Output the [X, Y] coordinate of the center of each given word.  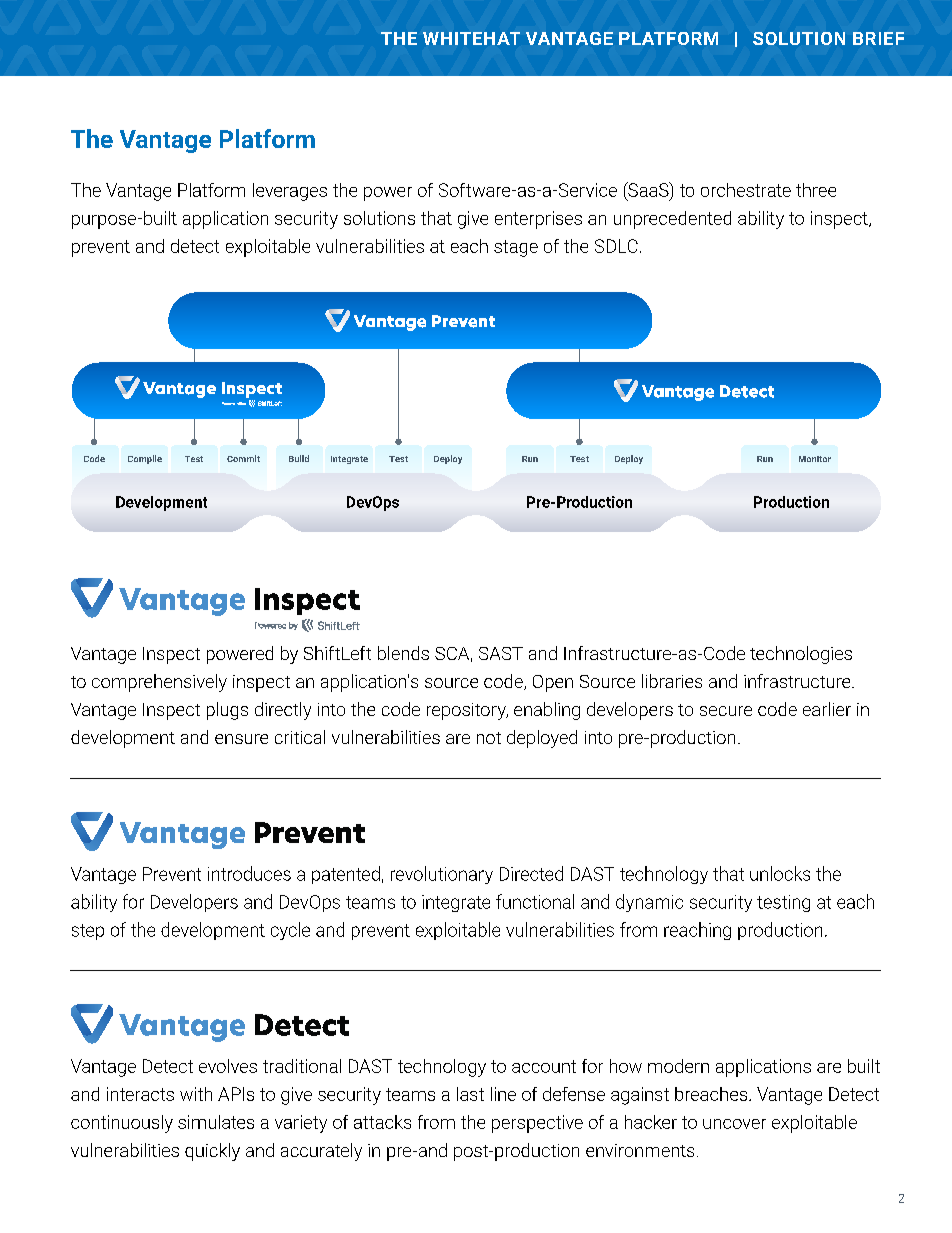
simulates [216, 1122]
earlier [827, 709]
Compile [145, 459]
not [489, 738]
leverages [290, 192]
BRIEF [878, 38]
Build [299, 458]
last [470, 1094]
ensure [241, 739]
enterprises [538, 220]
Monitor [815, 459]
